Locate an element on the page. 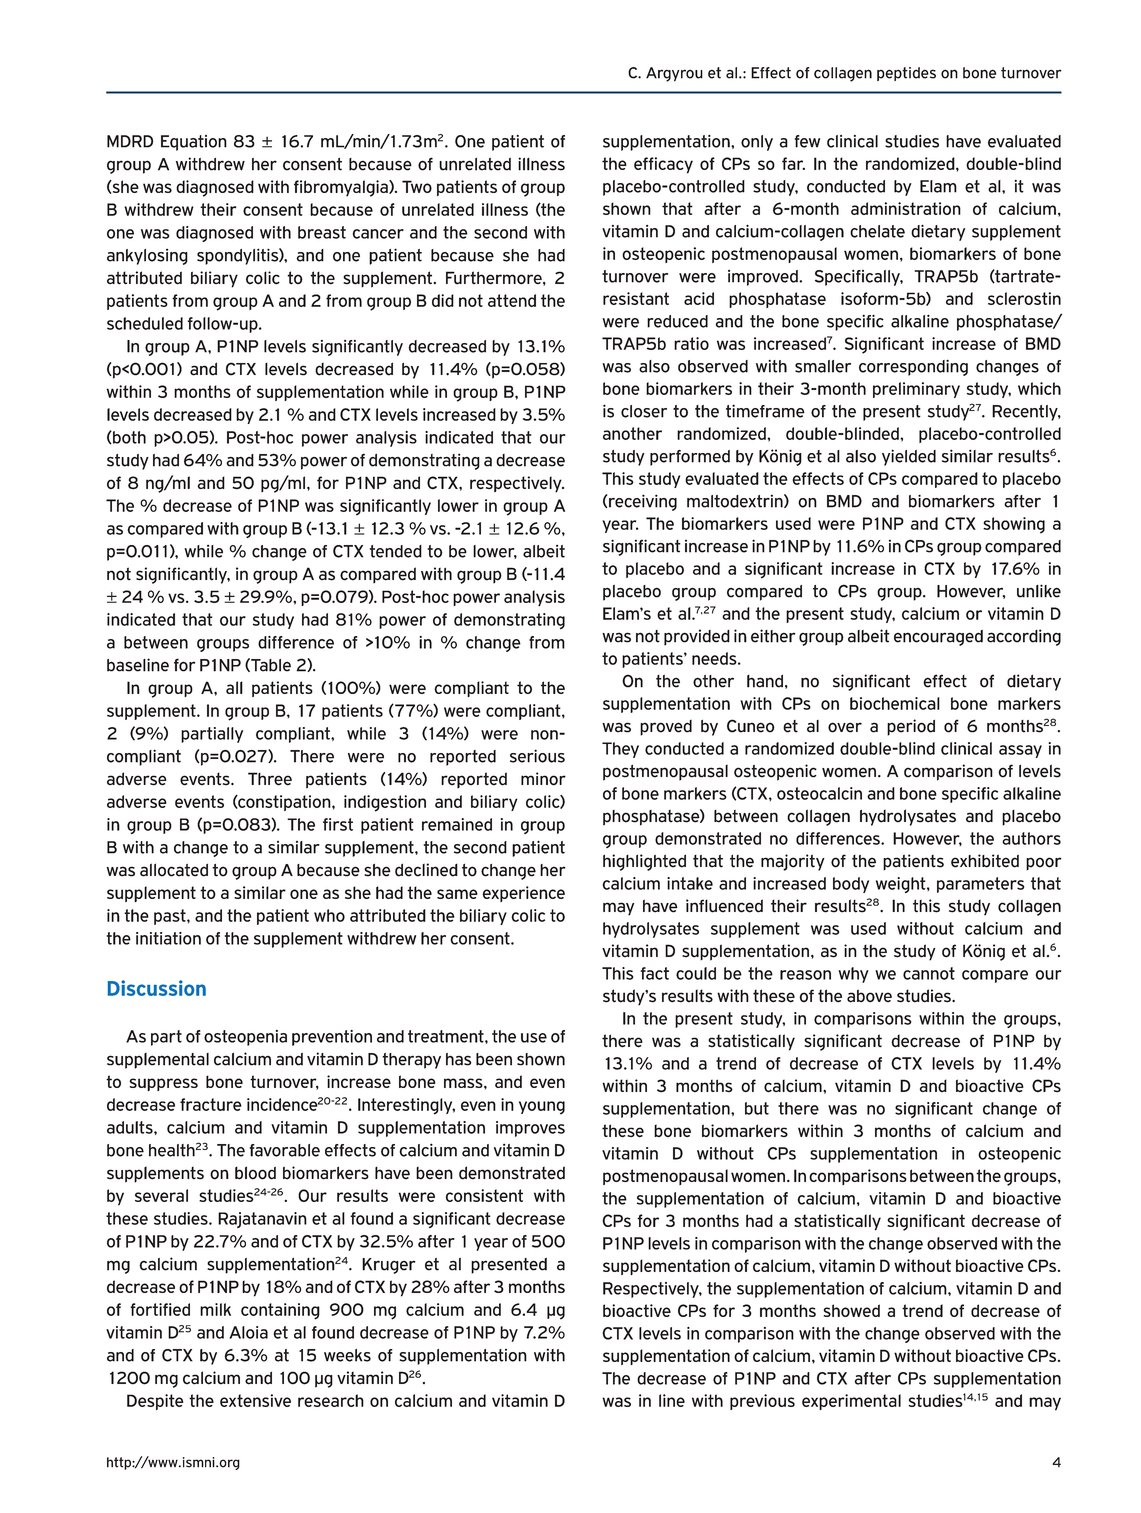  extensive is located at coordinates (255, 1400).
